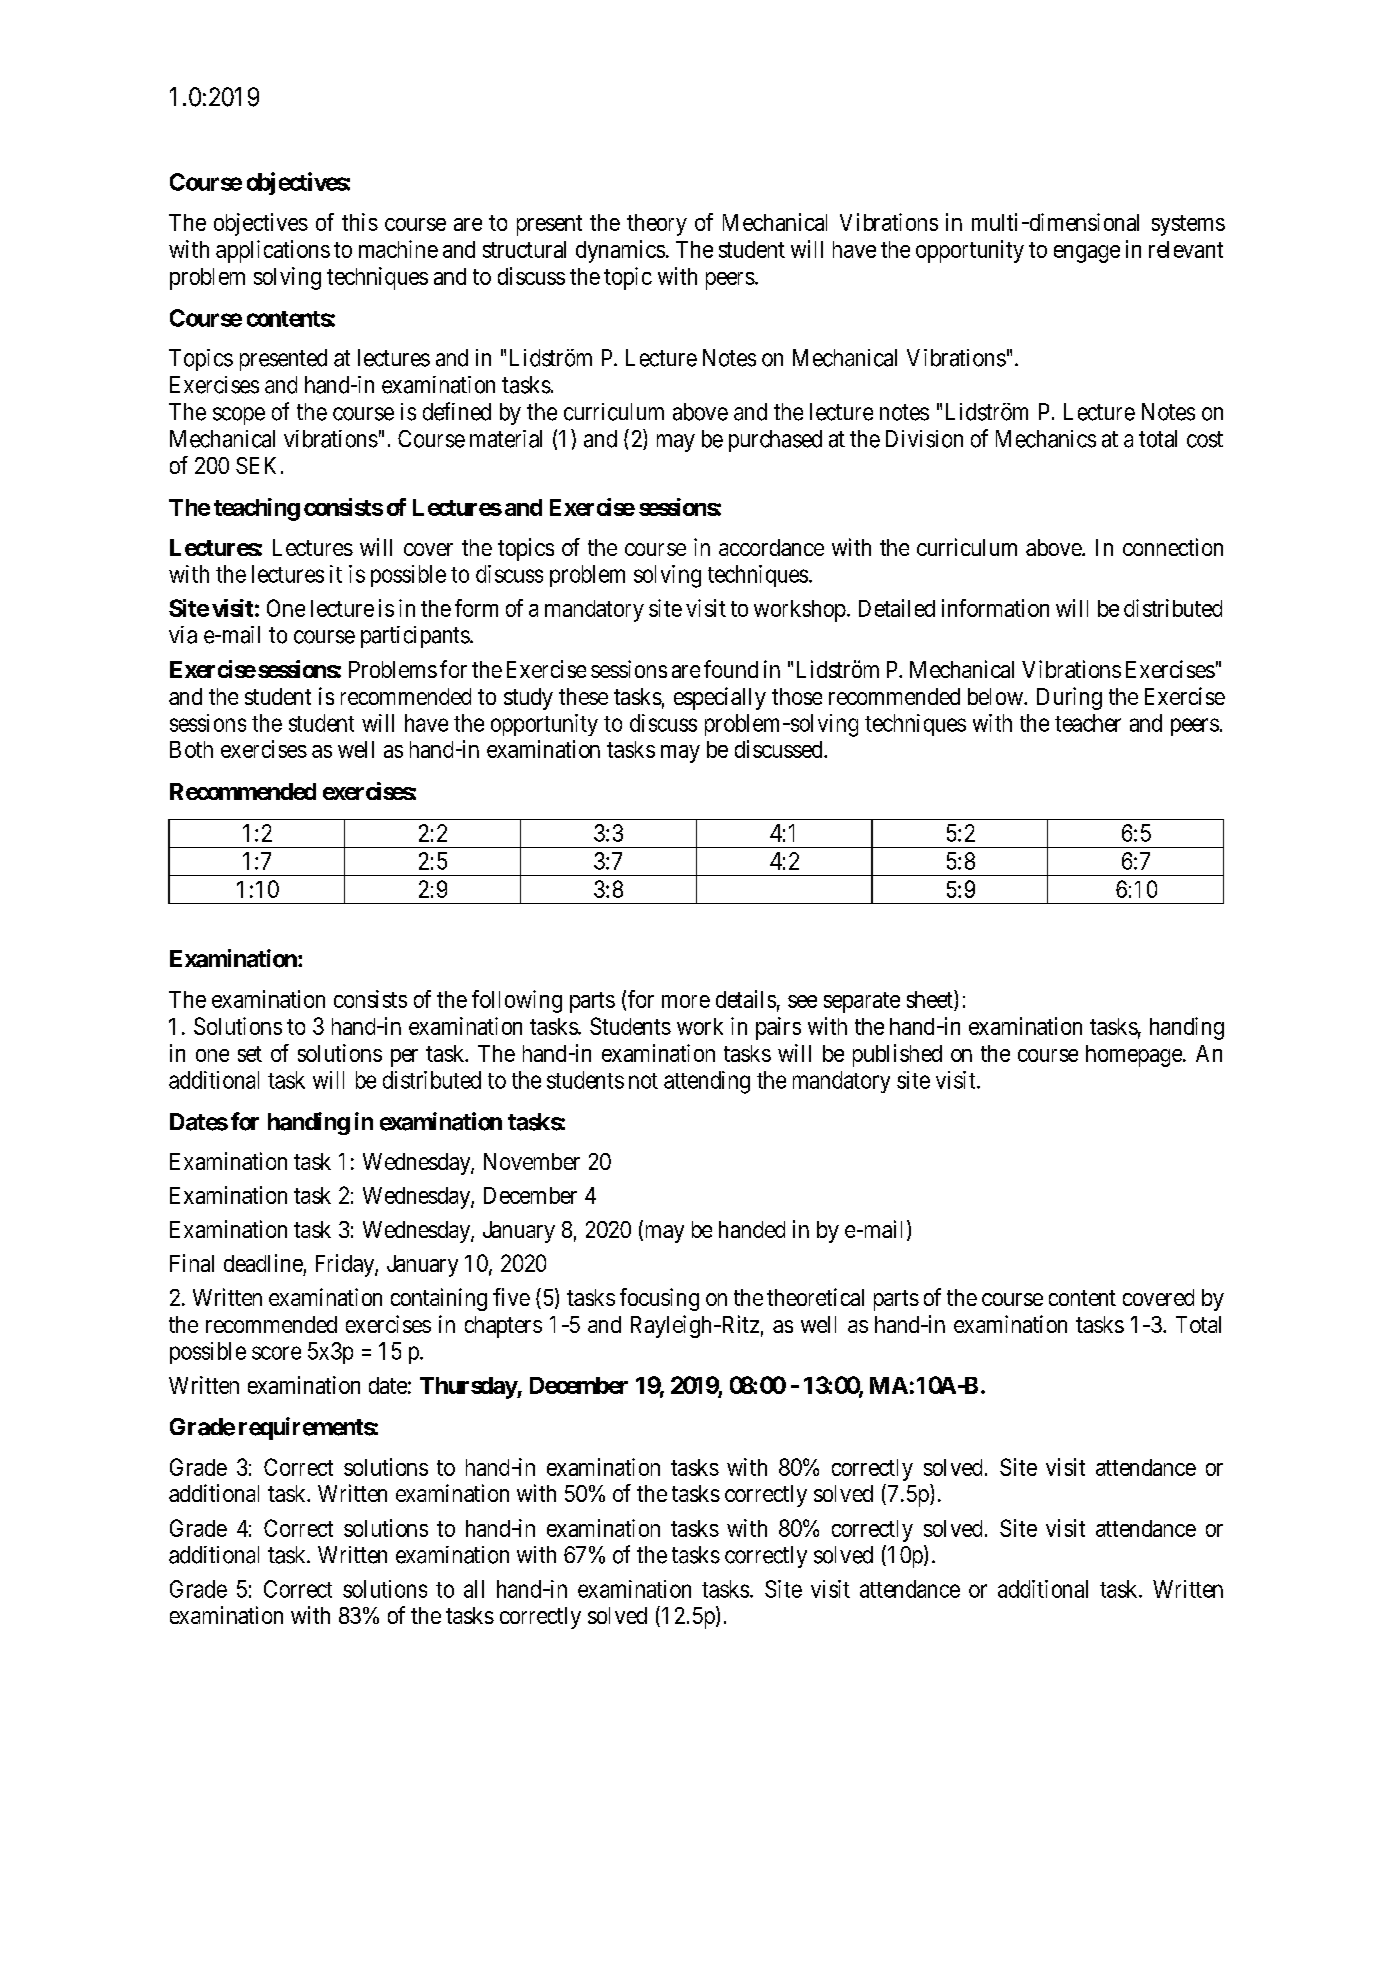  I want to click on applications, so click(273, 251).
